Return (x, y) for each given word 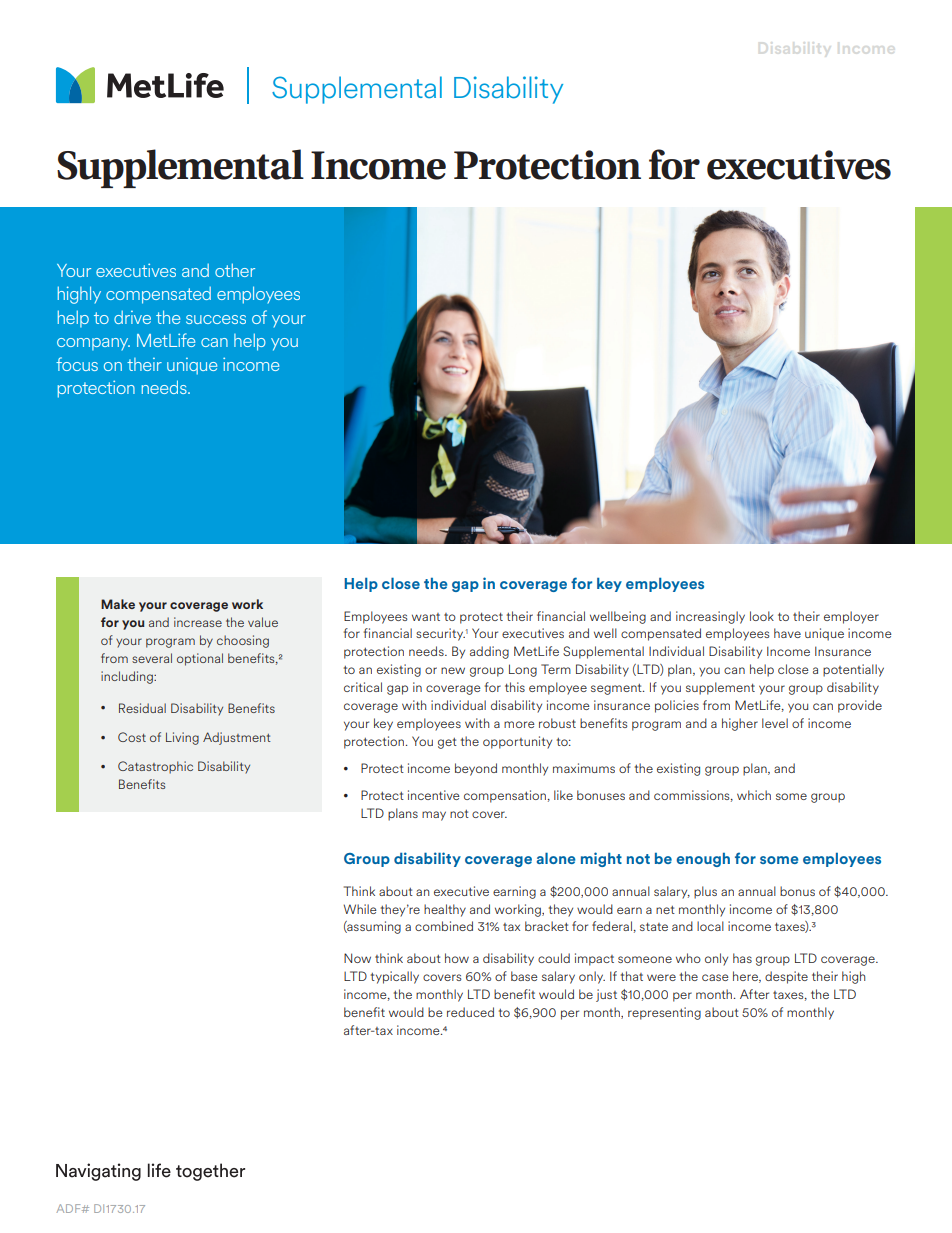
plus (705, 892)
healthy (445, 910)
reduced (470, 1012)
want (426, 617)
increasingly (710, 617)
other (235, 270)
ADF (69, 1208)
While (360, 909)
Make (118, 604)
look (762, 616)
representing (664, 1013)
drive (132, 317)
